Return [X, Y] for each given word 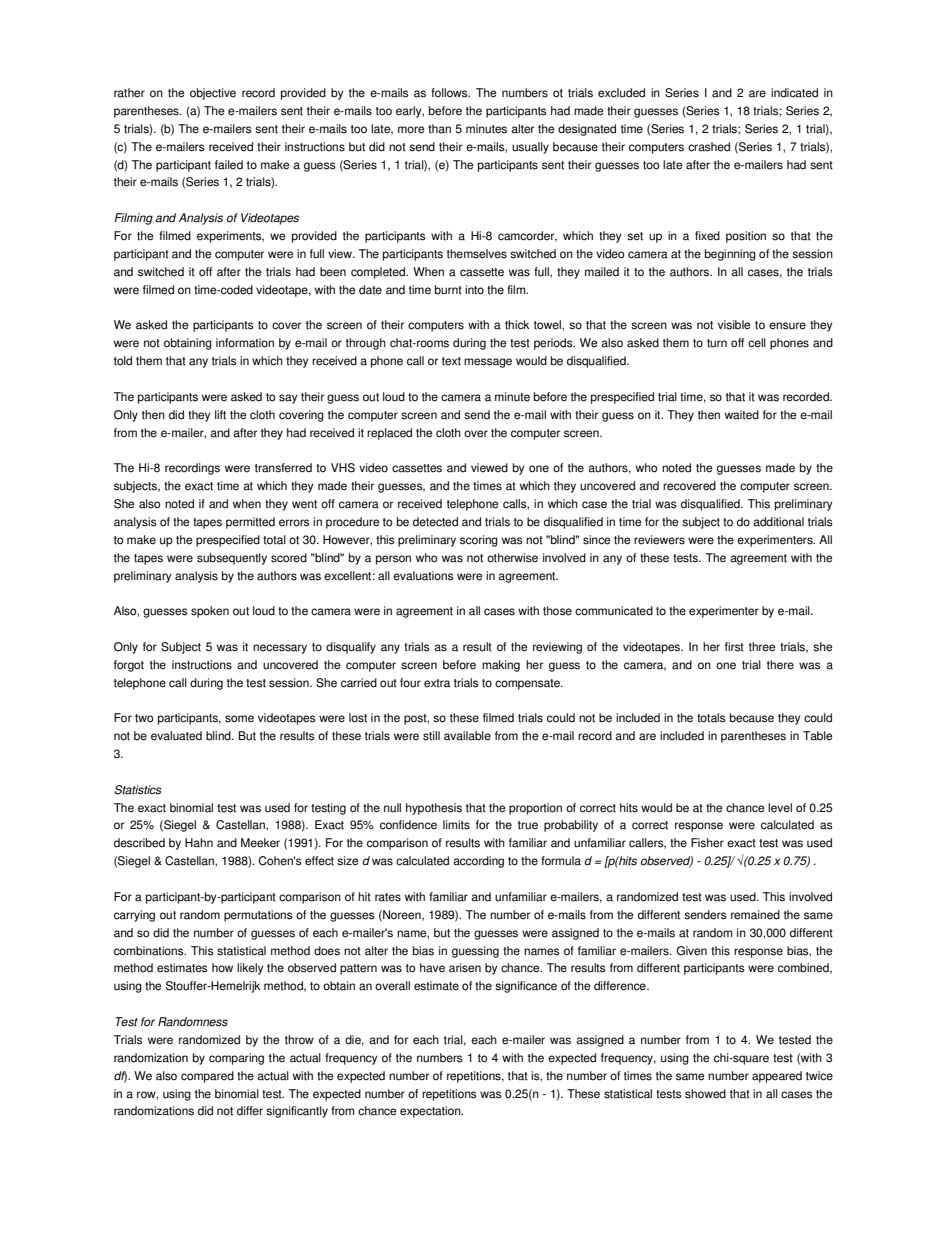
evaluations [423, 576]
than [439, 129]
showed [705, 1094]
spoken [210, 612]
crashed [709, 147]
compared [207, 1077]
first [734, 647]
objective [213, 94]
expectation [431, 1112]
